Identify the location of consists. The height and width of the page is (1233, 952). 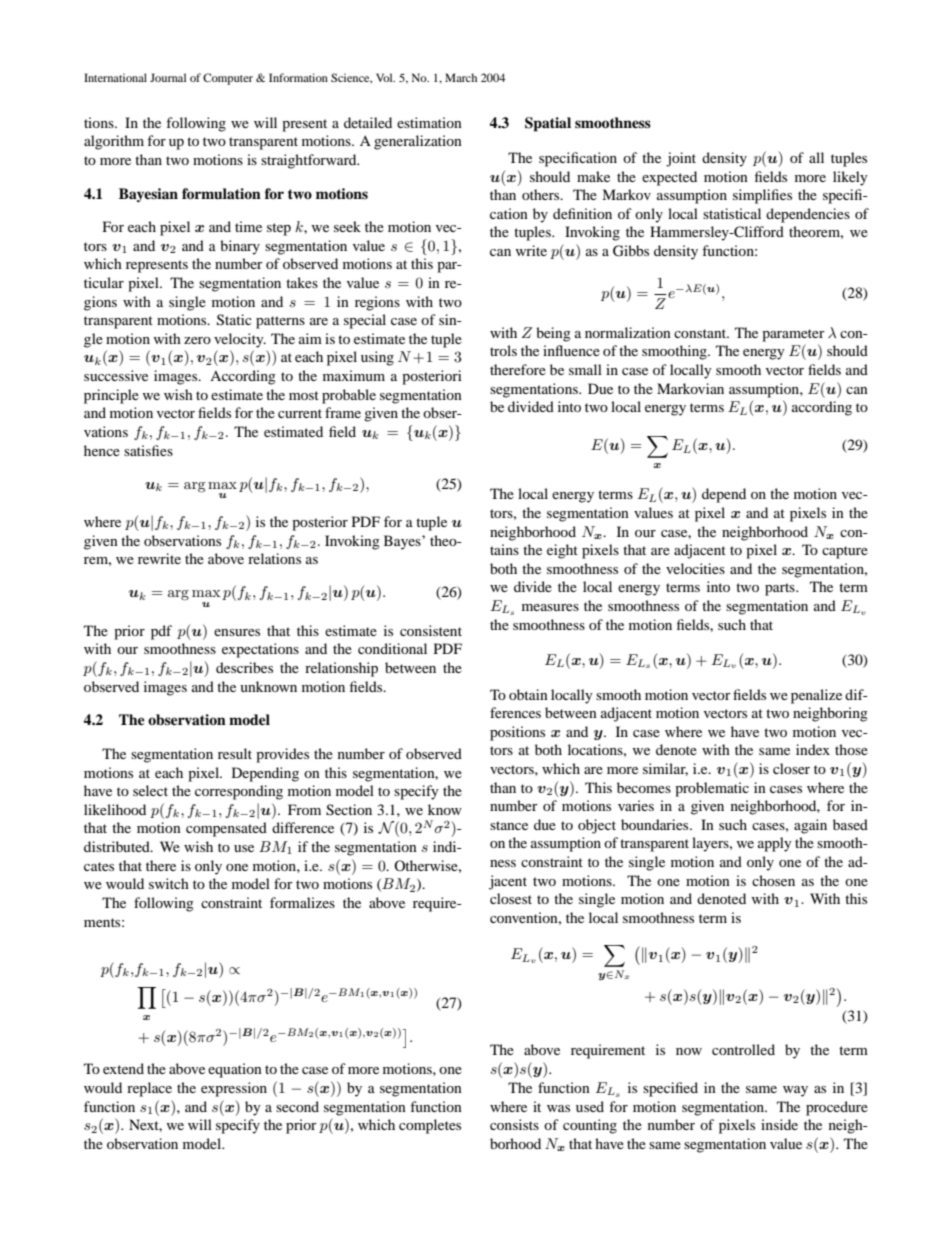
(514, 1124).
